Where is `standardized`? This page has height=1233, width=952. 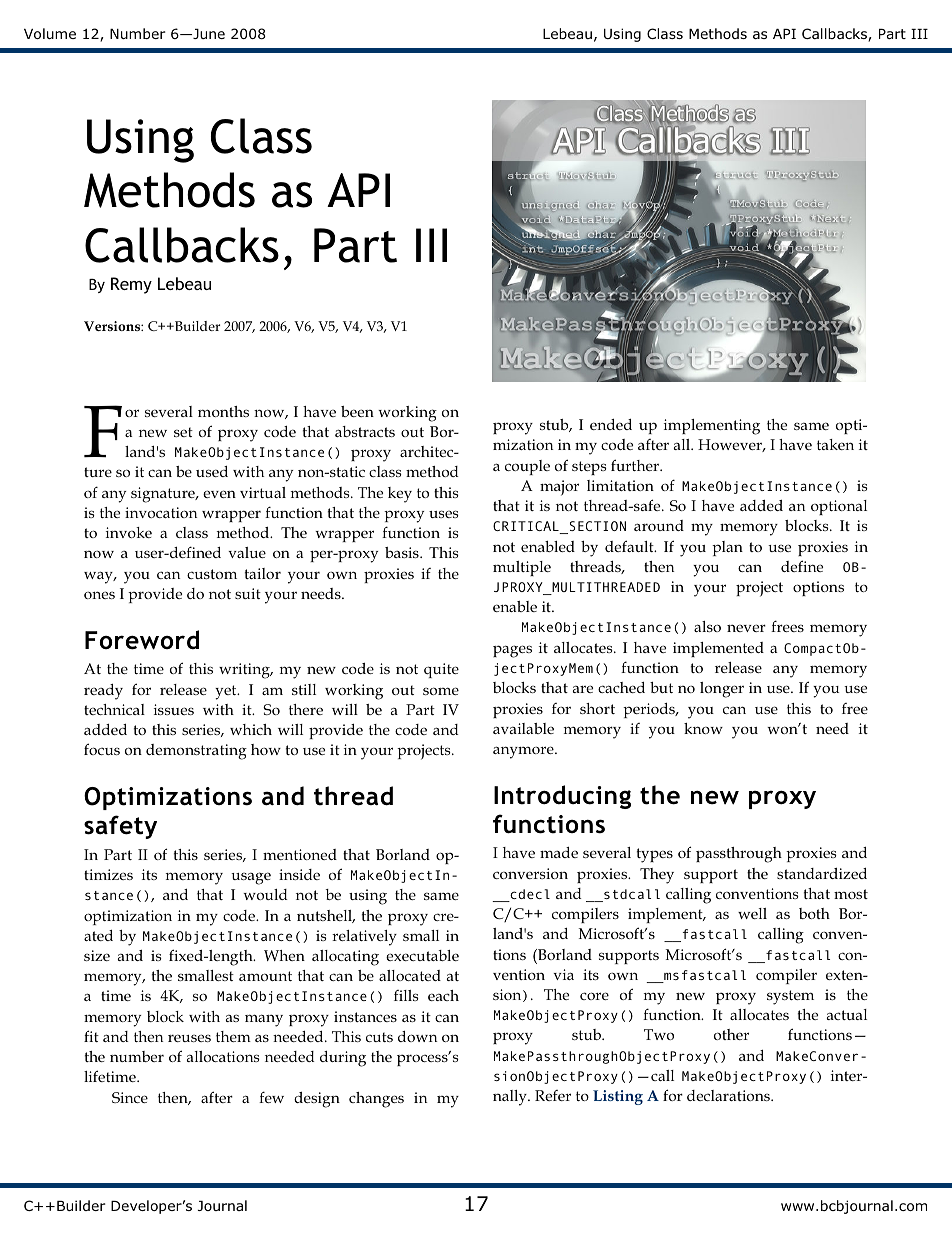
standardized is located at coordinates (822, 873).
